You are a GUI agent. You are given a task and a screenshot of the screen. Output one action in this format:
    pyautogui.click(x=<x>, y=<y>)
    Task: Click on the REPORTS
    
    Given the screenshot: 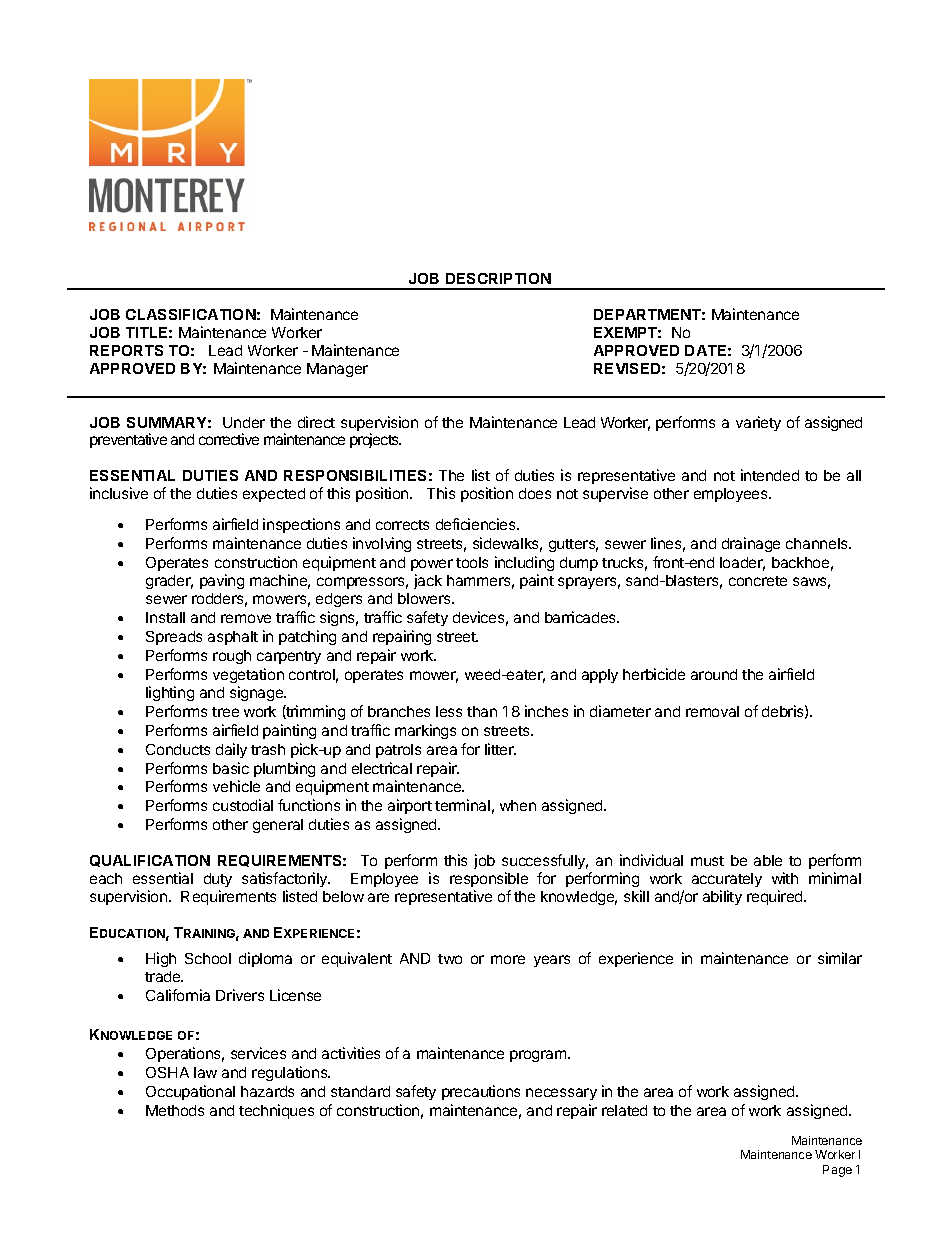 What is the action you would take?
    pyautogui.click(x=126, y=350)
